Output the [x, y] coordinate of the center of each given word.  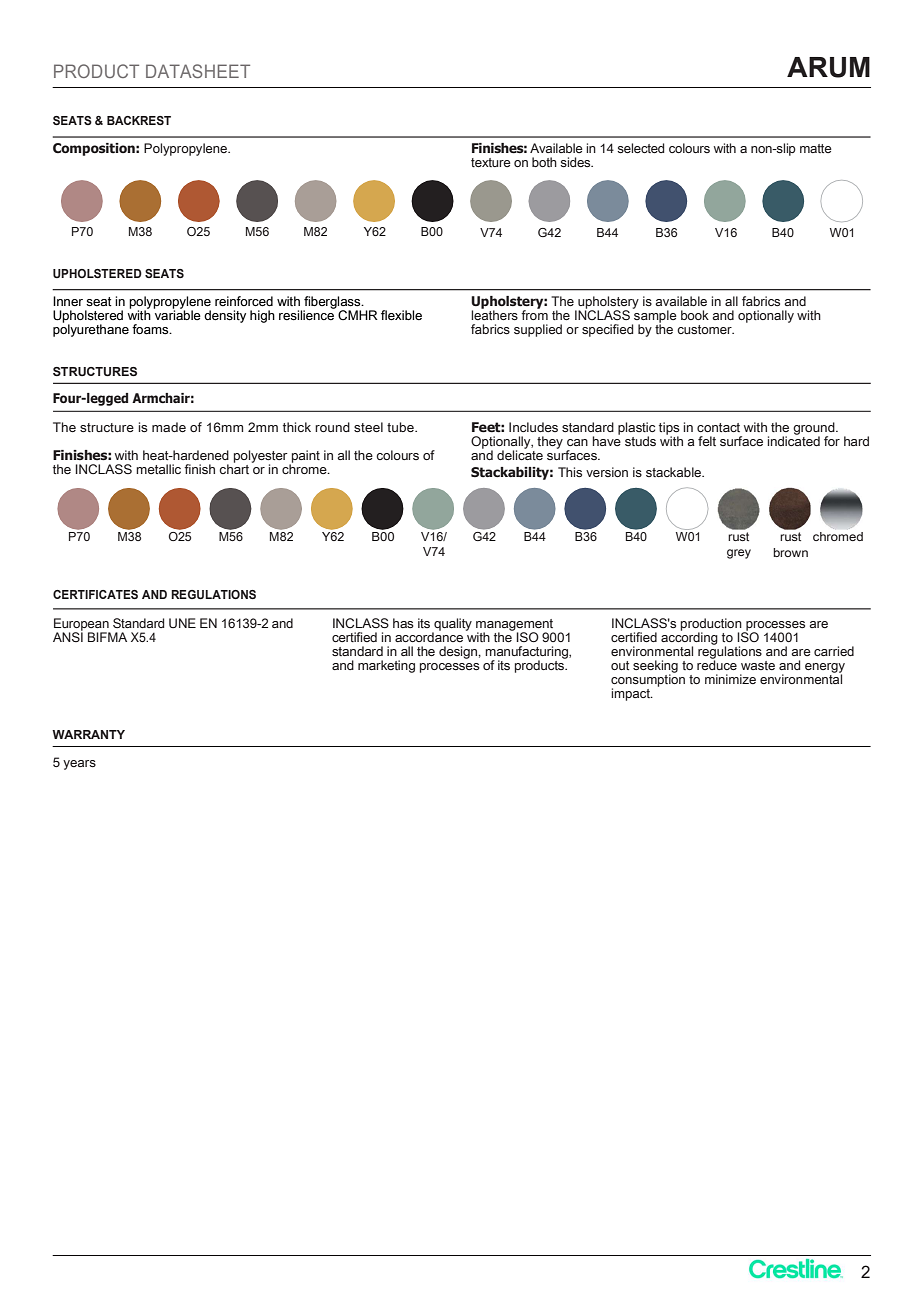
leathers [494, 314]
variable [177, 314]
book [695, 315]
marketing [386, 666]
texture [491, 162]
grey [739, 554]
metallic [158, 469]
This [570, 472]
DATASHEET [198, 71]
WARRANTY [88, 734]
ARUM [828, 67]
